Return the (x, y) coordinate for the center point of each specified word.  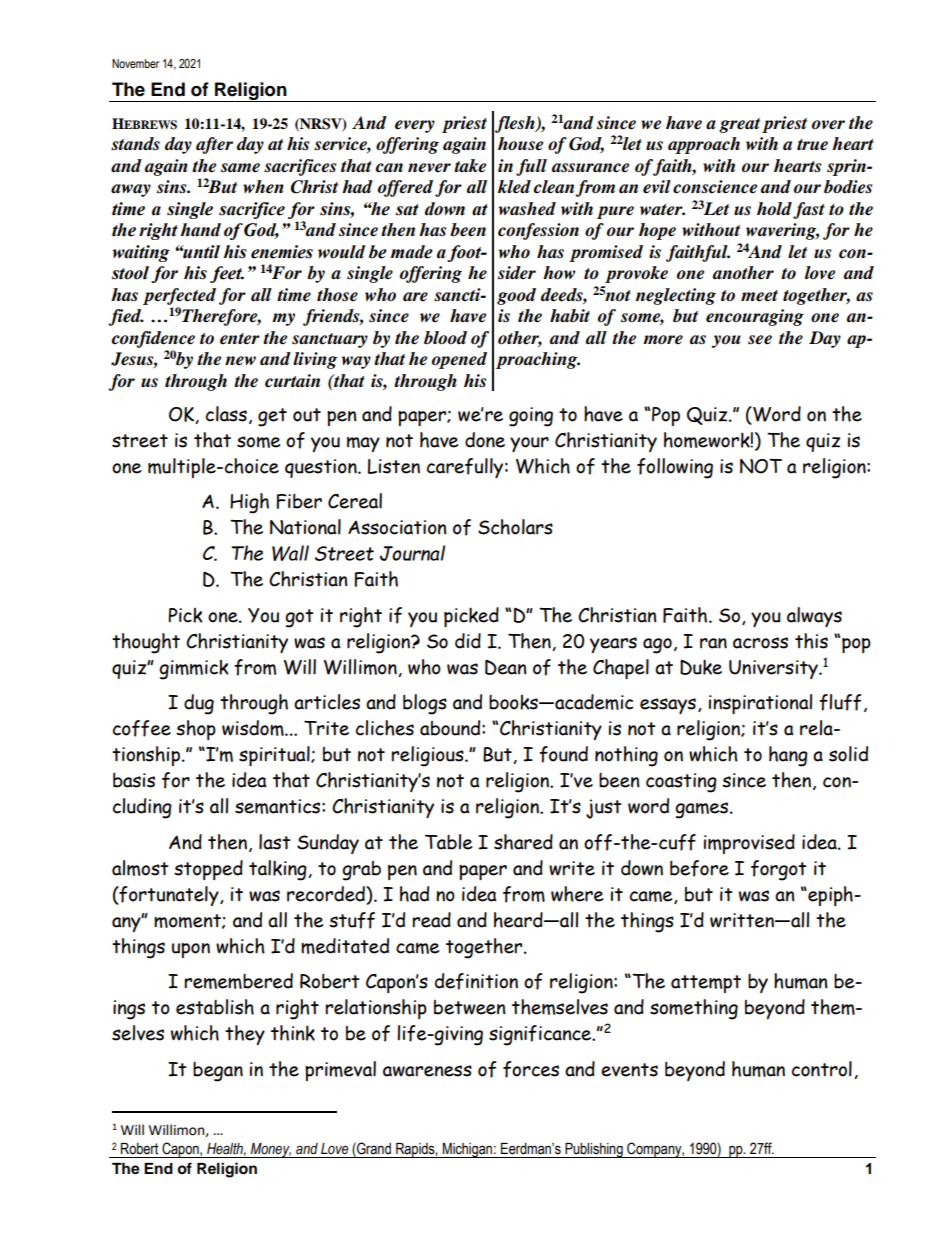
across (760, 643)
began (218, 1072)
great (739, 125)
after (214, 145)
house (520, 144)
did (468, 641)
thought (146, 643)
